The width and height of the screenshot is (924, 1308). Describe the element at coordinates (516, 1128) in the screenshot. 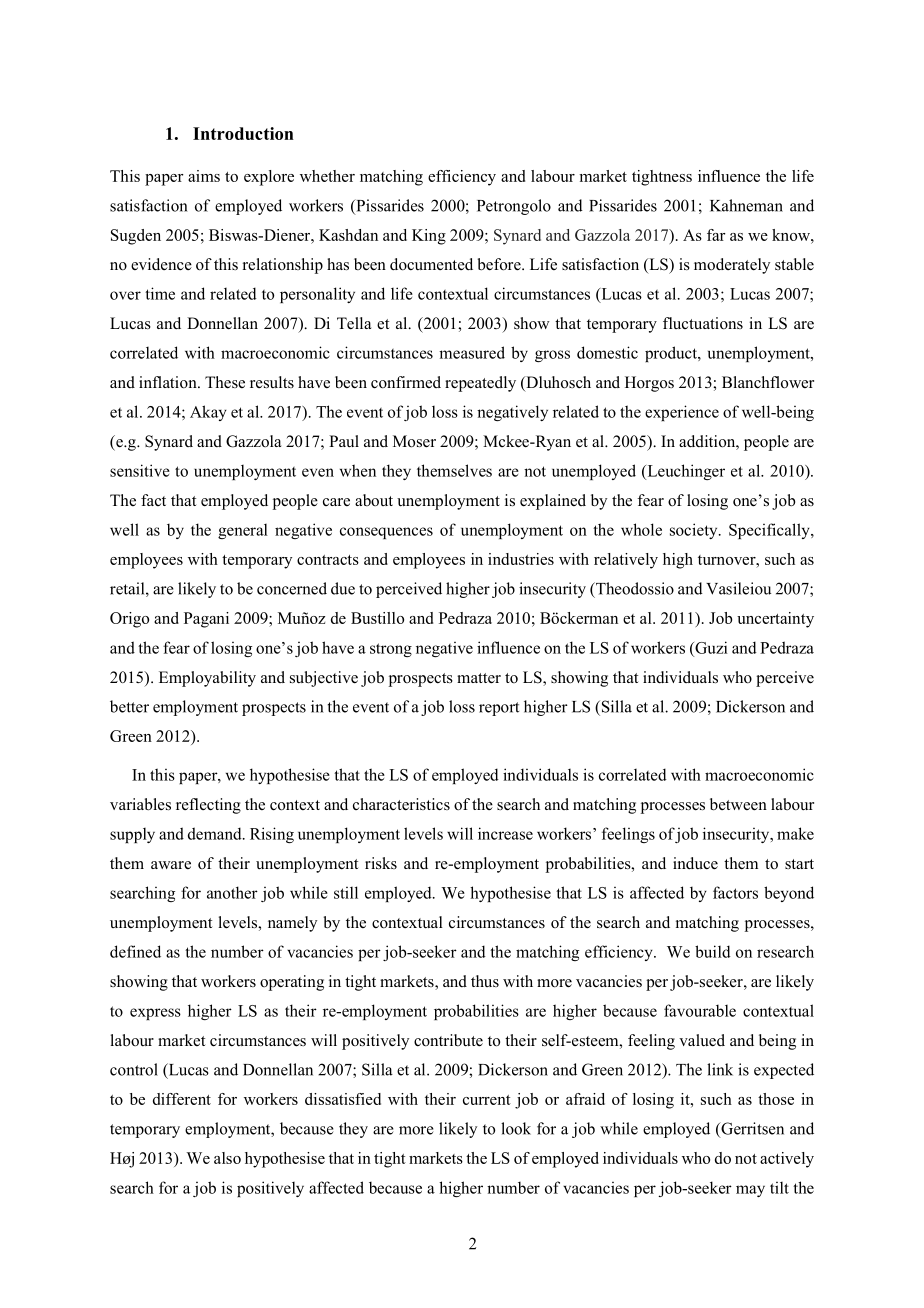

I see `look` at that location.
